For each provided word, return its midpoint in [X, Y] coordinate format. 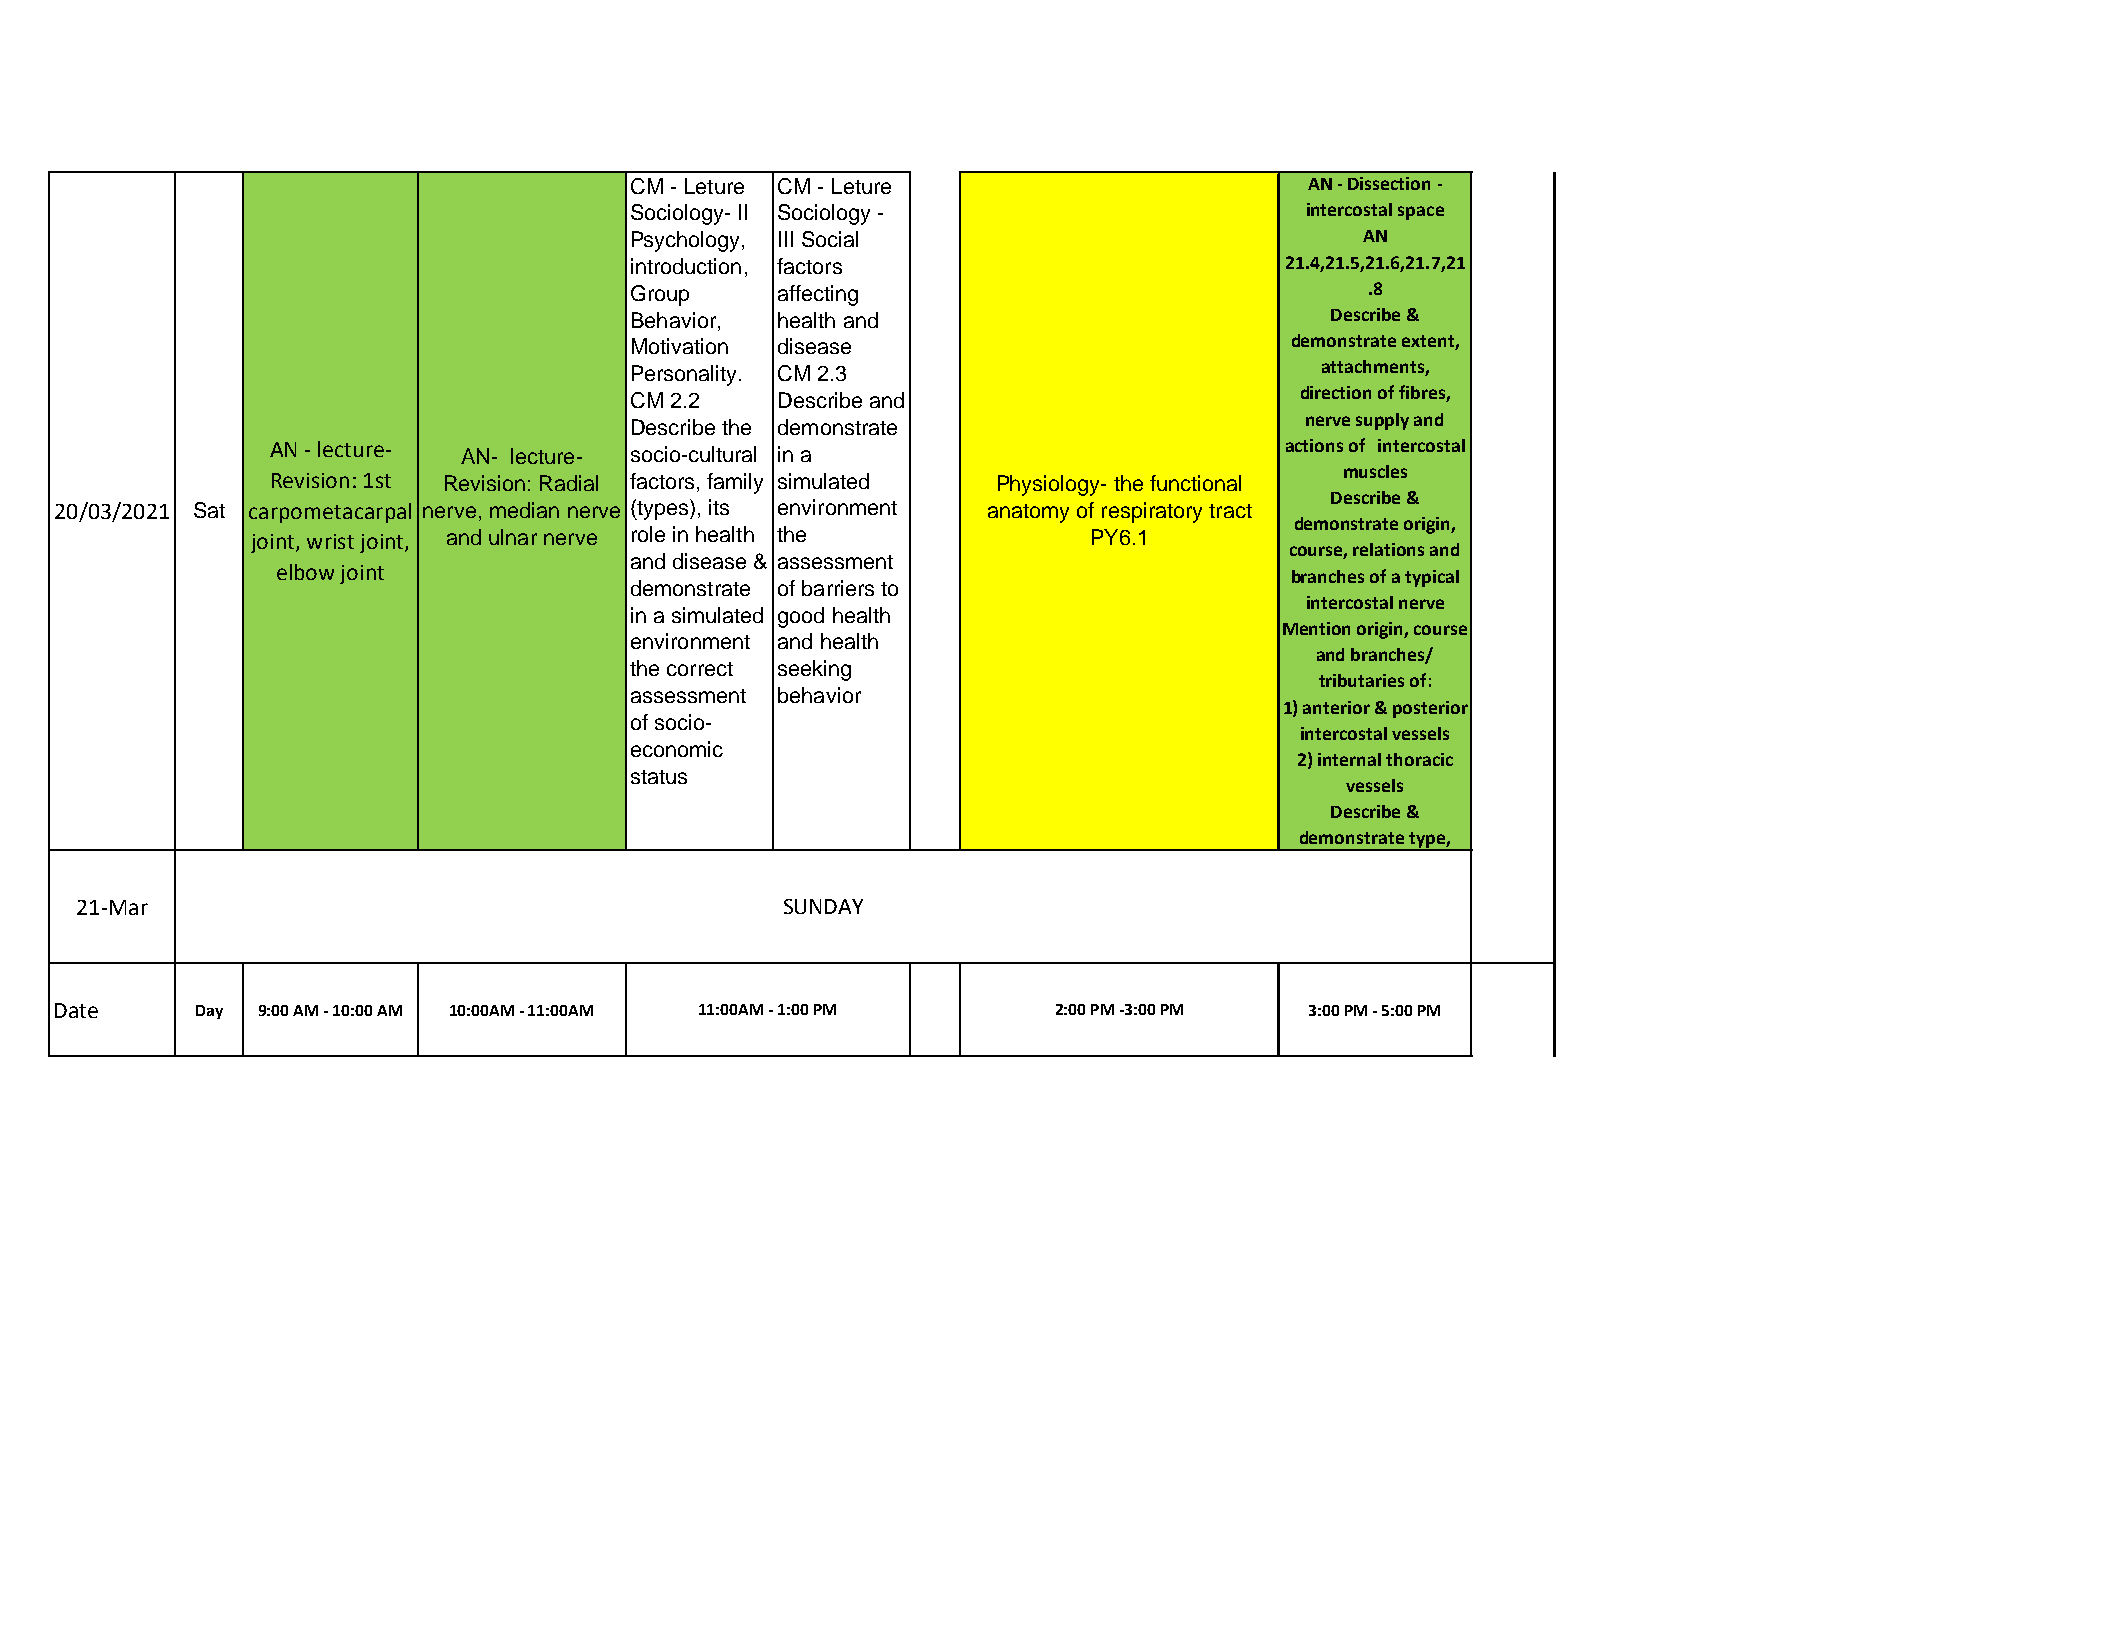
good [801, 617]
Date [76, 1010]
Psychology [687, 241]
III [786, 239]
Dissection [1389, 183]
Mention [1316, 628]
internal [1349, 759]
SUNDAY [823, 906]
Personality [686, 375]
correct [700, 669]
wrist [330, 541]
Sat [209, 510]
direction [1336, 392]
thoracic [1419, 759]
